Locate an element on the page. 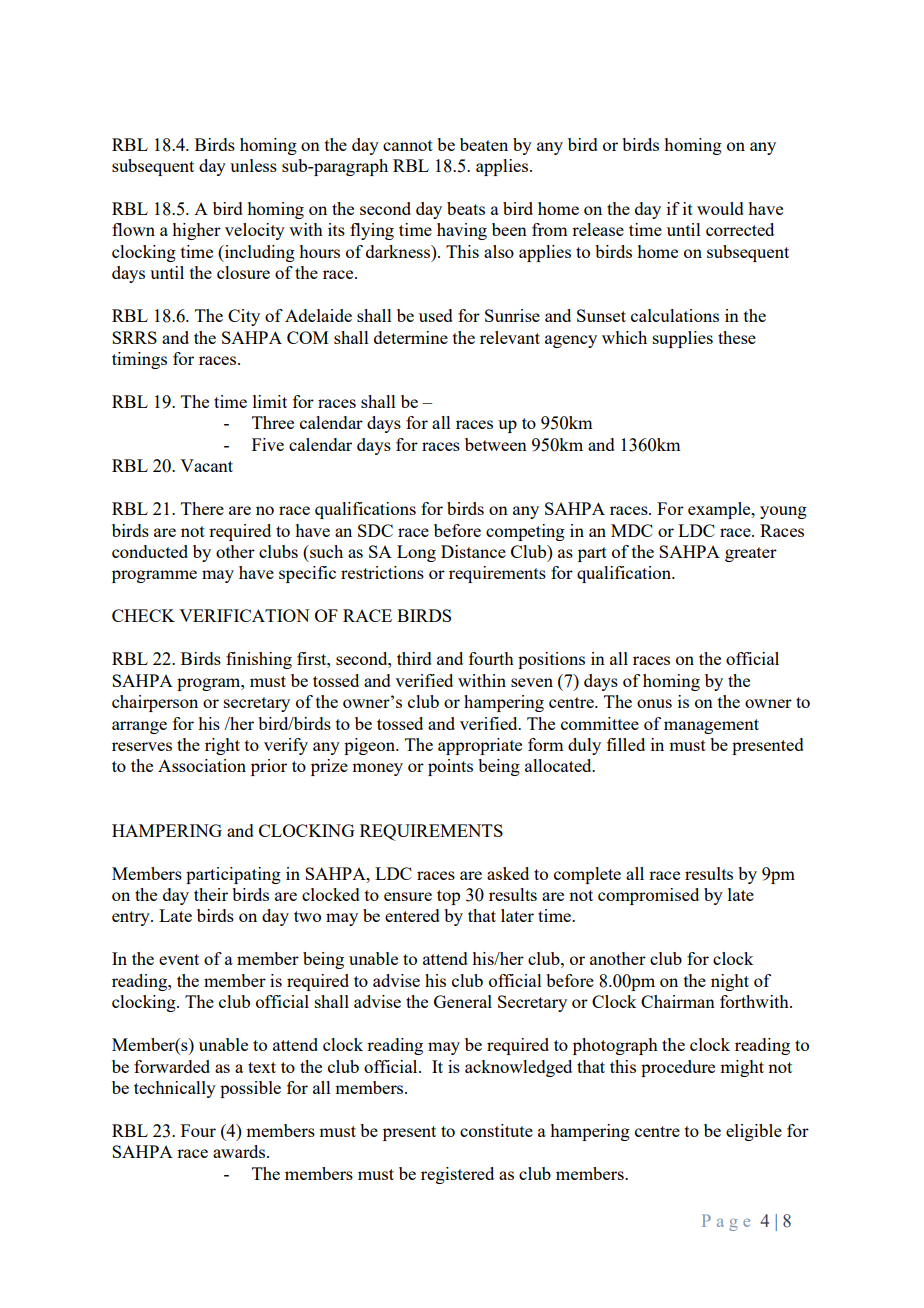  between is located at coordinates (496, 444).
